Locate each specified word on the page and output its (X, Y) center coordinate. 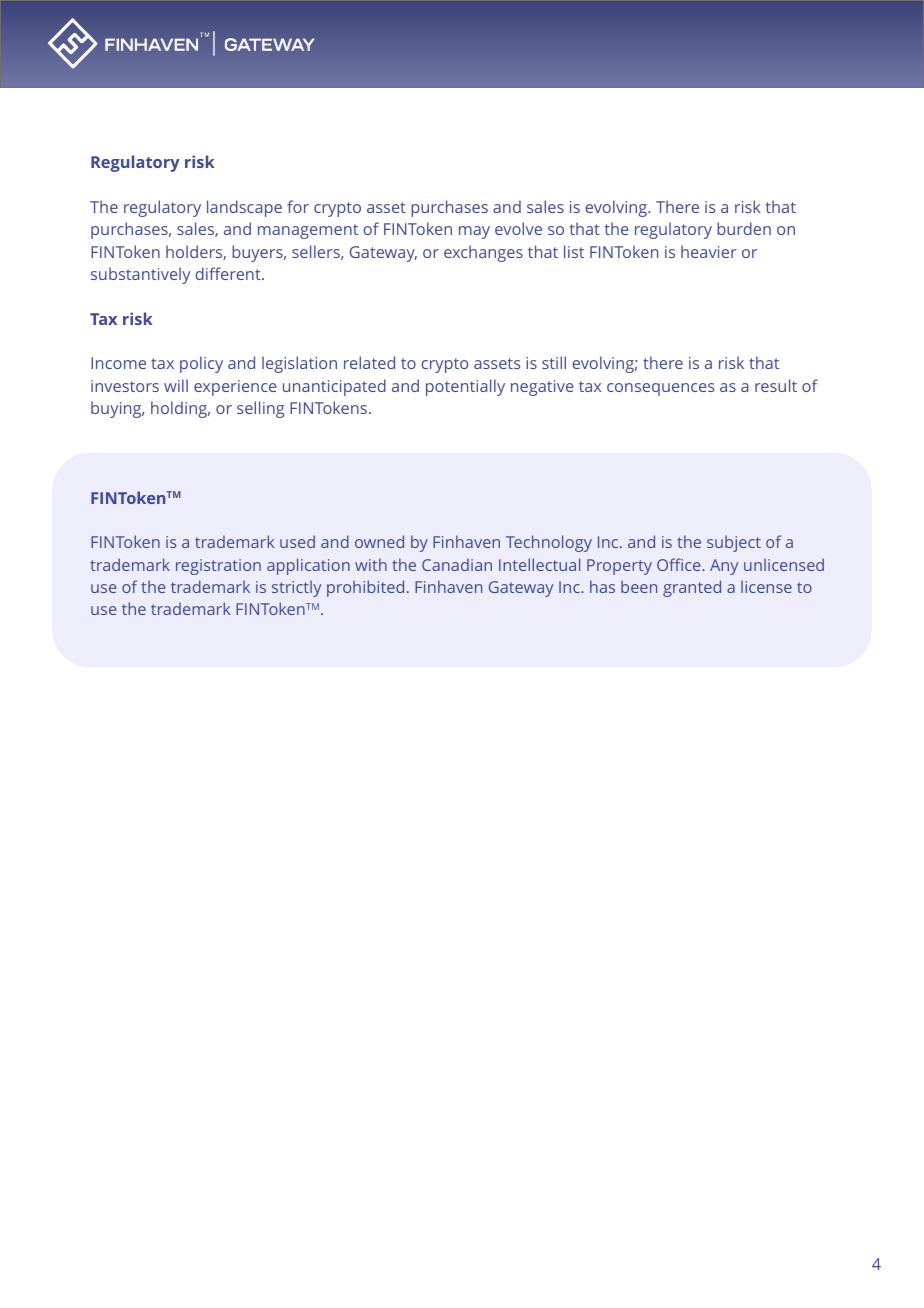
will (176, 385)
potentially (465, 387)
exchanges (483, 253)
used (297, 541)
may (474, 232)
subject (734, 543)
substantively (140, 275)
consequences (660, 389)
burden (744, 228)
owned (379, 541)
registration (218, 567)
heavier (709, 251)
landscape (244, 208)
